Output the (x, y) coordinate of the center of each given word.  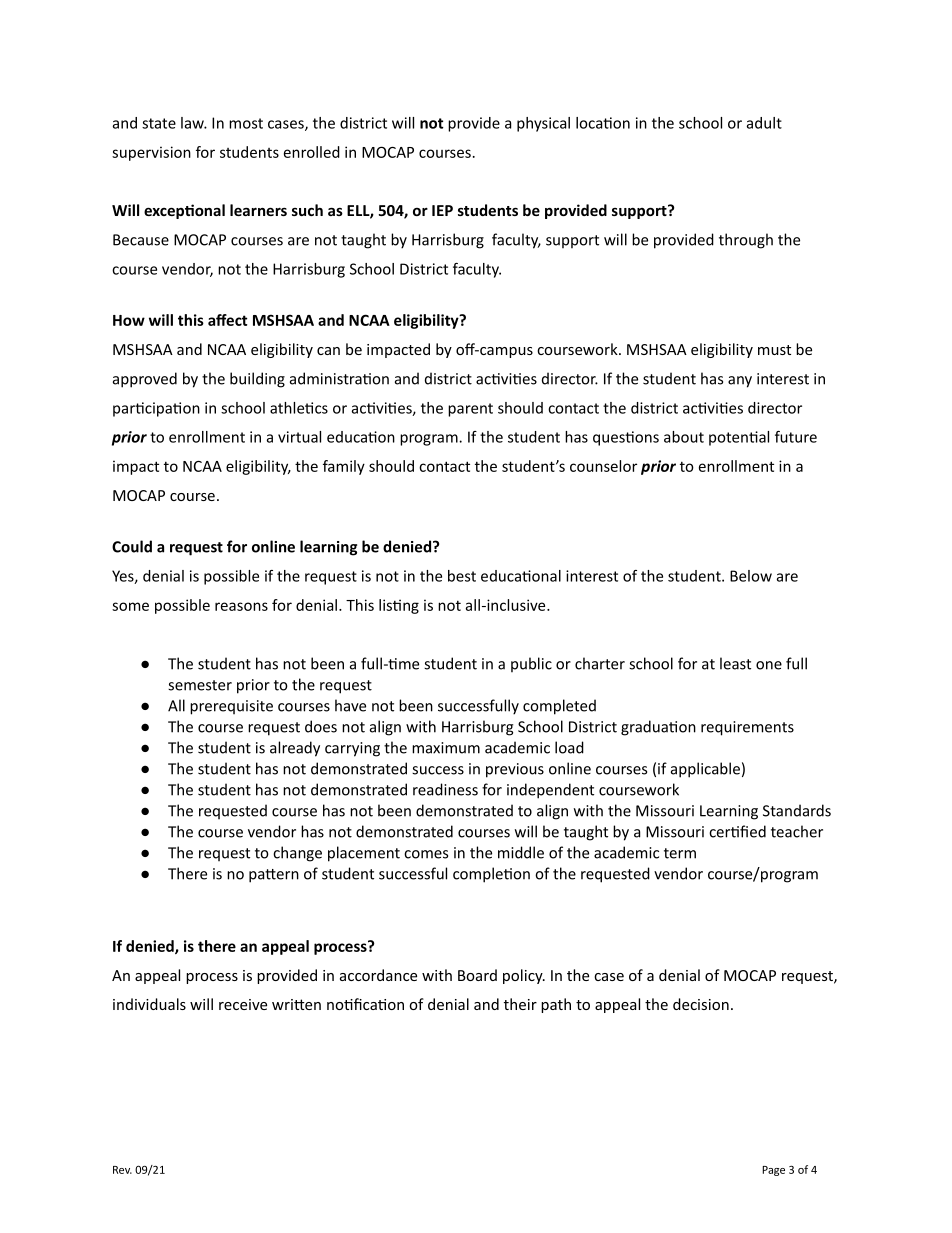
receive (243, 1004)
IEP (442, 210)
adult (764, 123)
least (735, 663)
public (531, 664)
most (246, 123)
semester (200, 685)
